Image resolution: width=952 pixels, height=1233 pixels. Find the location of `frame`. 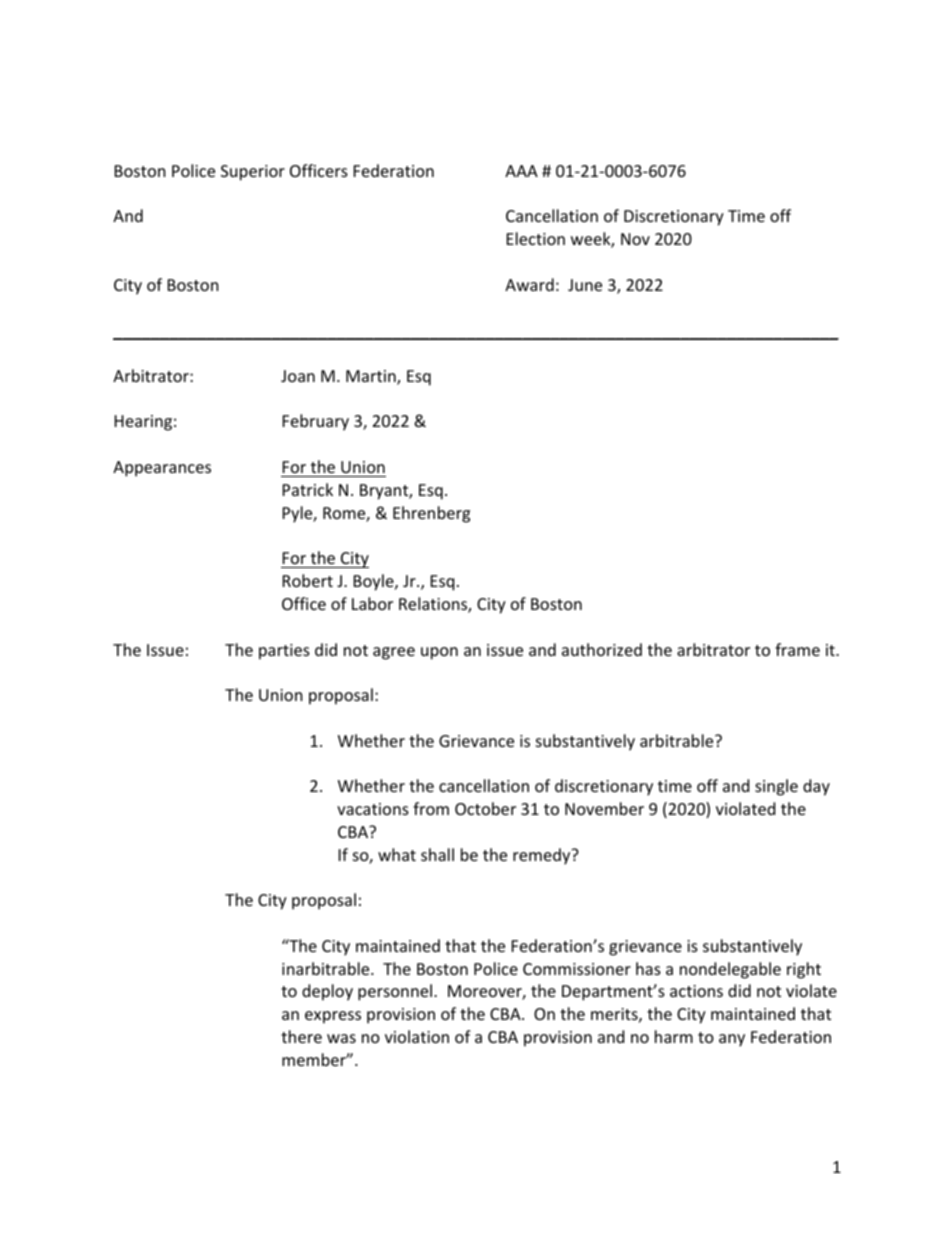

frame is located at coordinates (797, 649).
